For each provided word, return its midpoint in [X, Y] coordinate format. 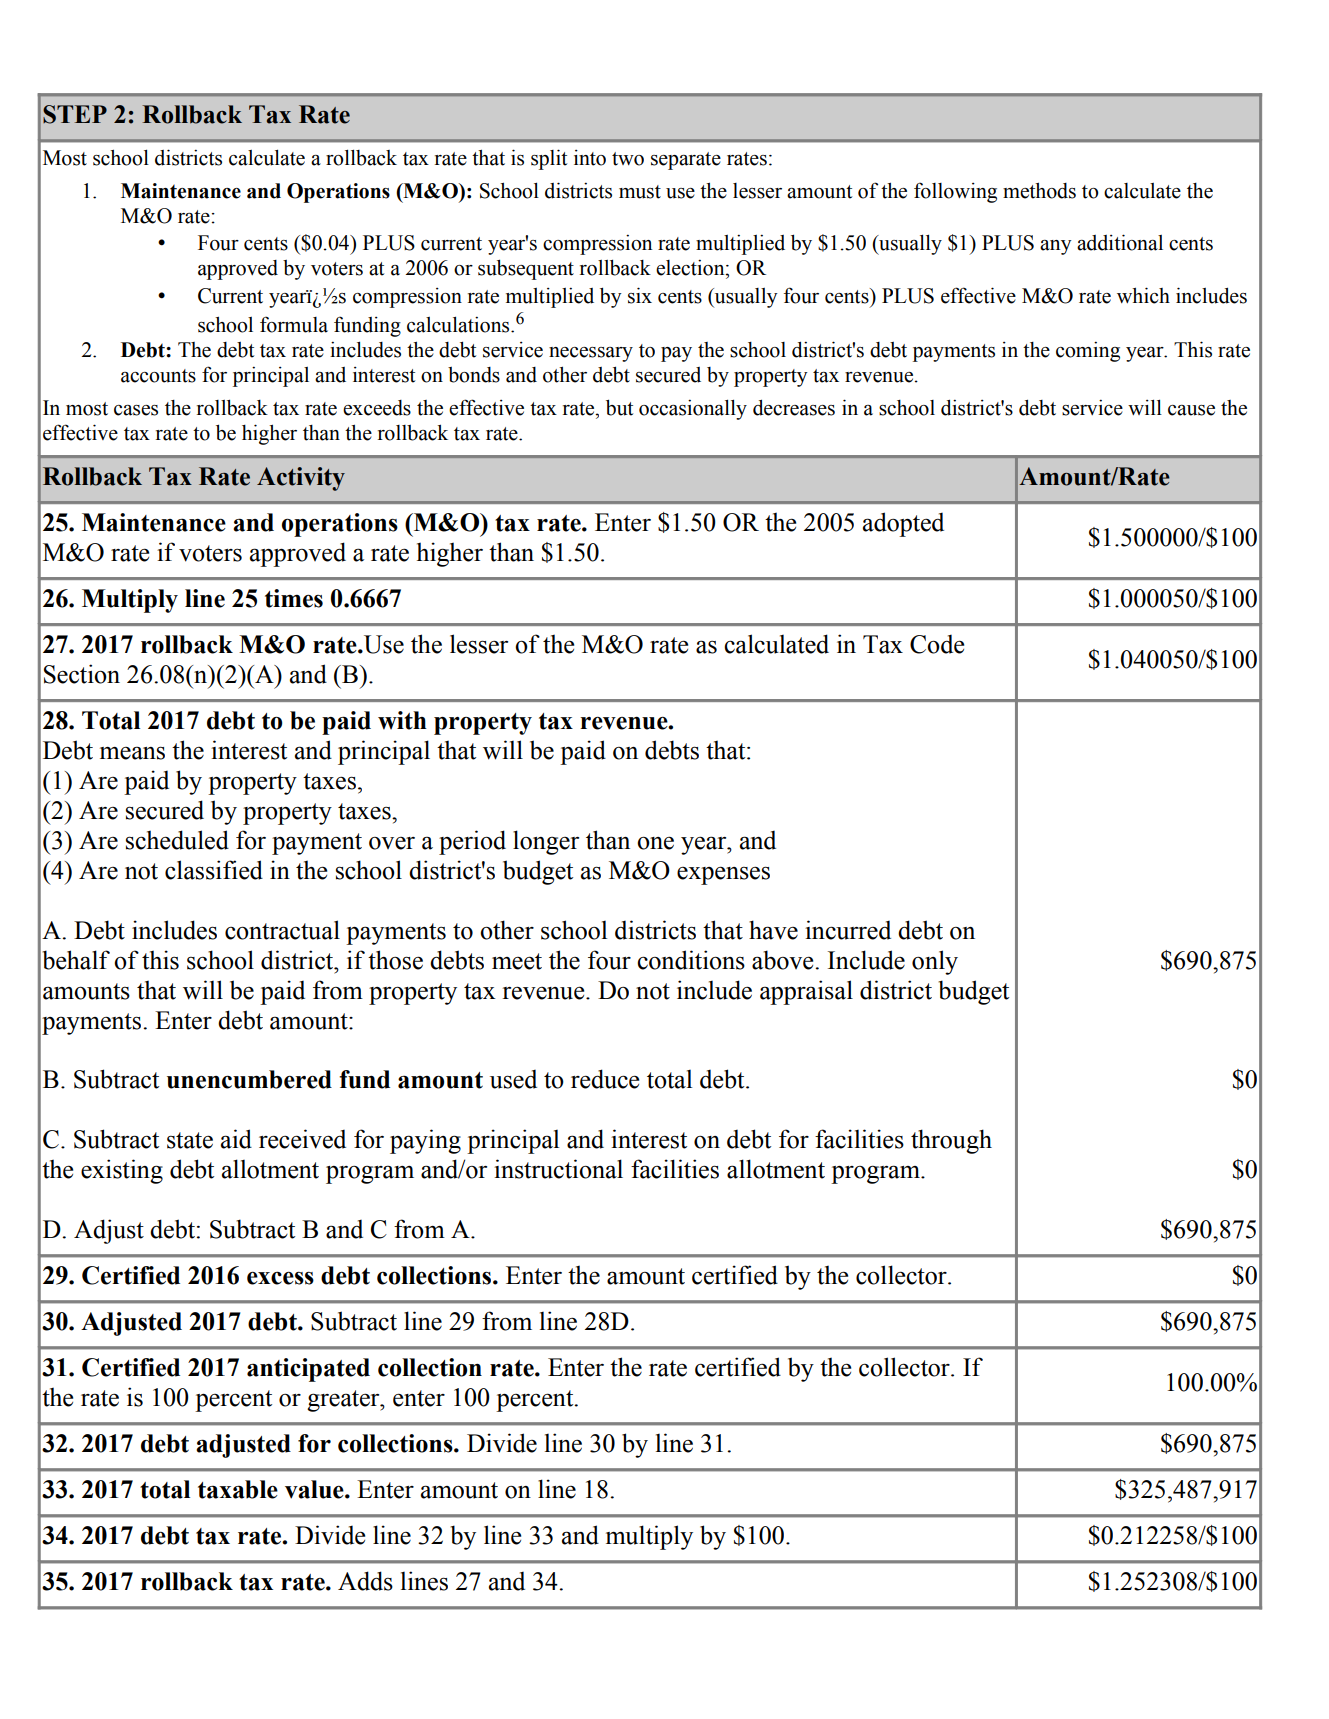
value [315, 1489]
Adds [365, 1581]
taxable [238, 1489]
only [935, 962]
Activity [301, 479]
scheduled [177, 840]
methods [1039, 190]
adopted [903, 524]
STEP [75, 114]
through [951, 1141]
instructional [558, 1169]
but [619, 407]
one [655, 843]
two [628, 159]
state [190, 1140]
